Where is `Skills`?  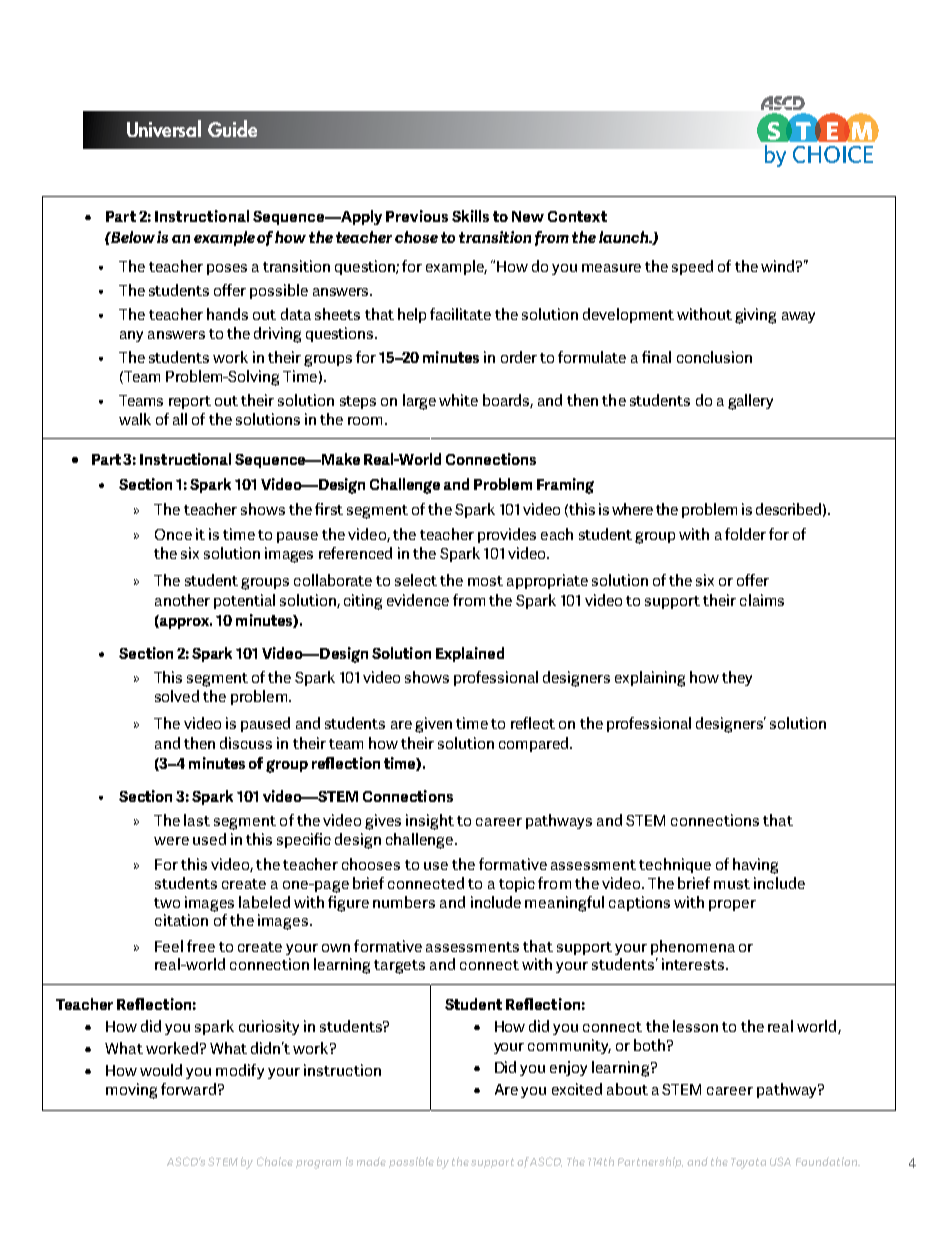 Skills is located at coordinates (470, 216).
